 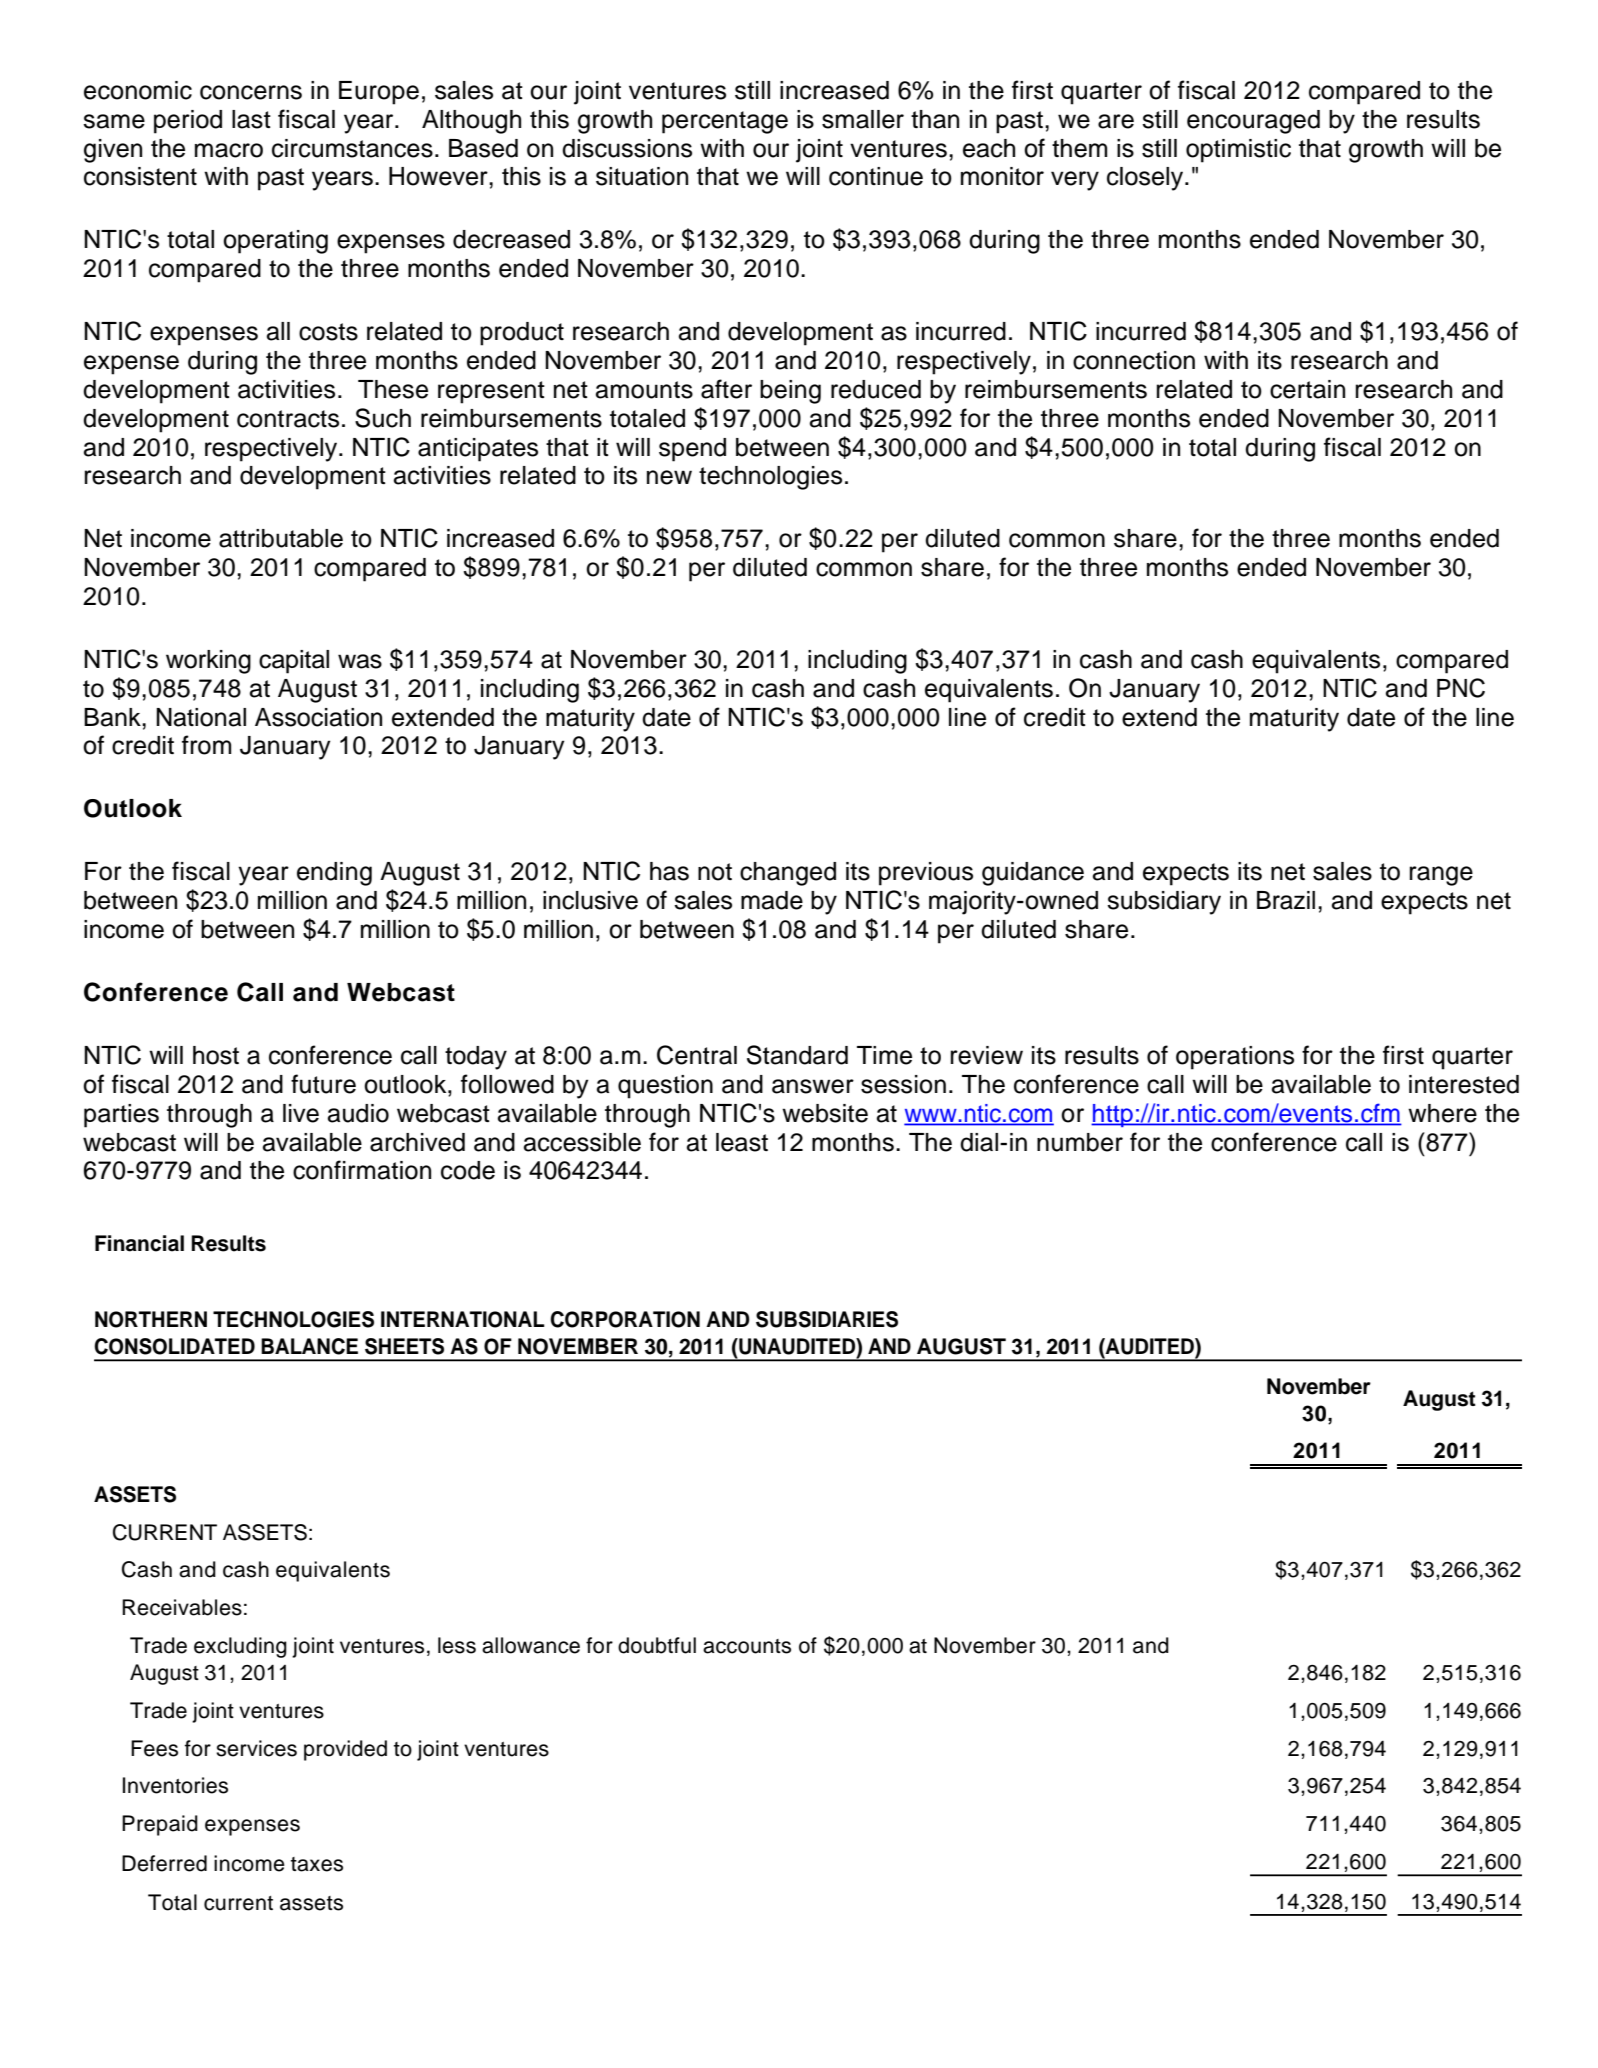 What do you see at coordinates (1253, 122) in the page?
I see `encouraged` at bounding box center [1253, 122].
